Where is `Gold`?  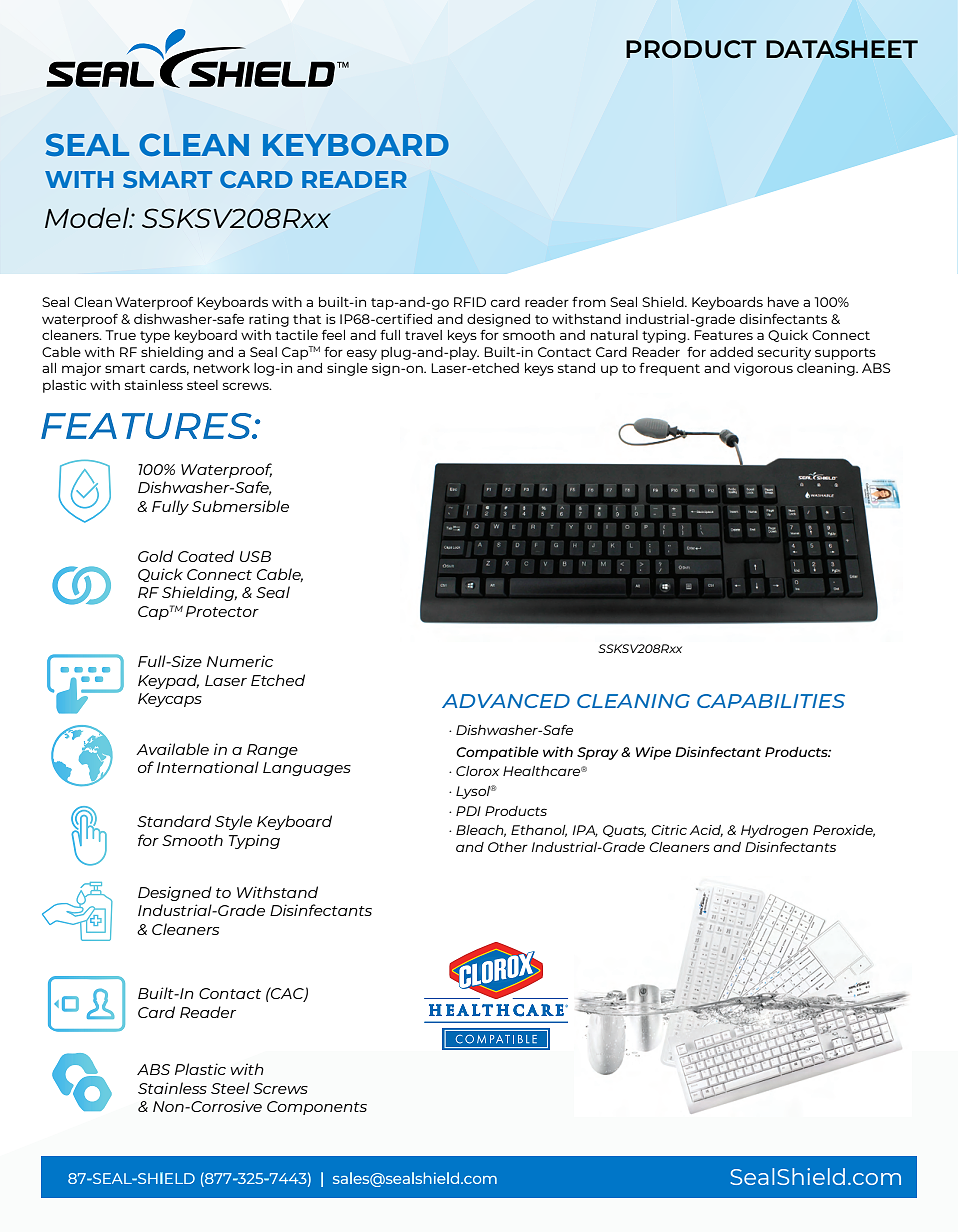 Gold is located at coordinates (155, 556).
